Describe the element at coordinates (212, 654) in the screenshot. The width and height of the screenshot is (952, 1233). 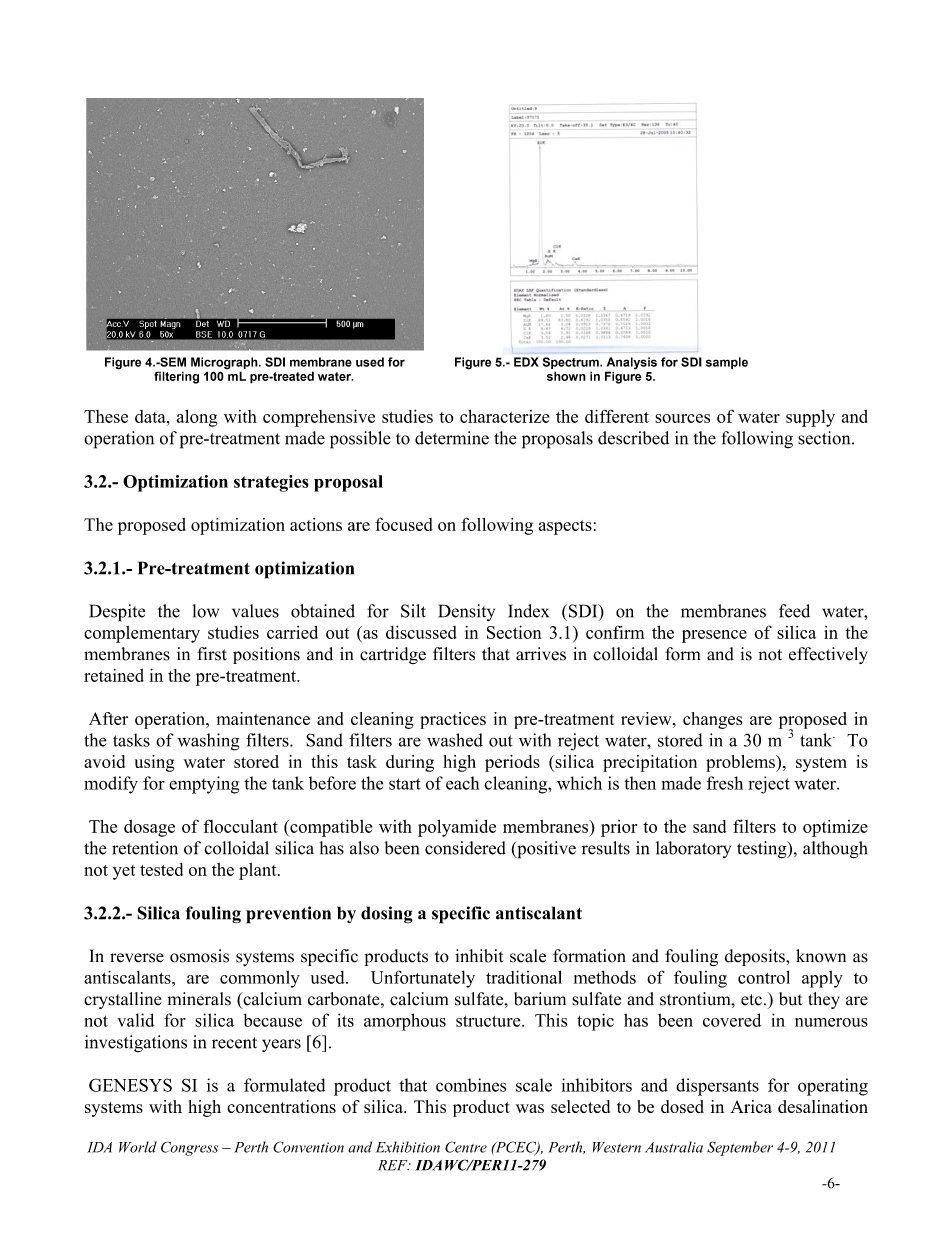
I see `first` at that location.
